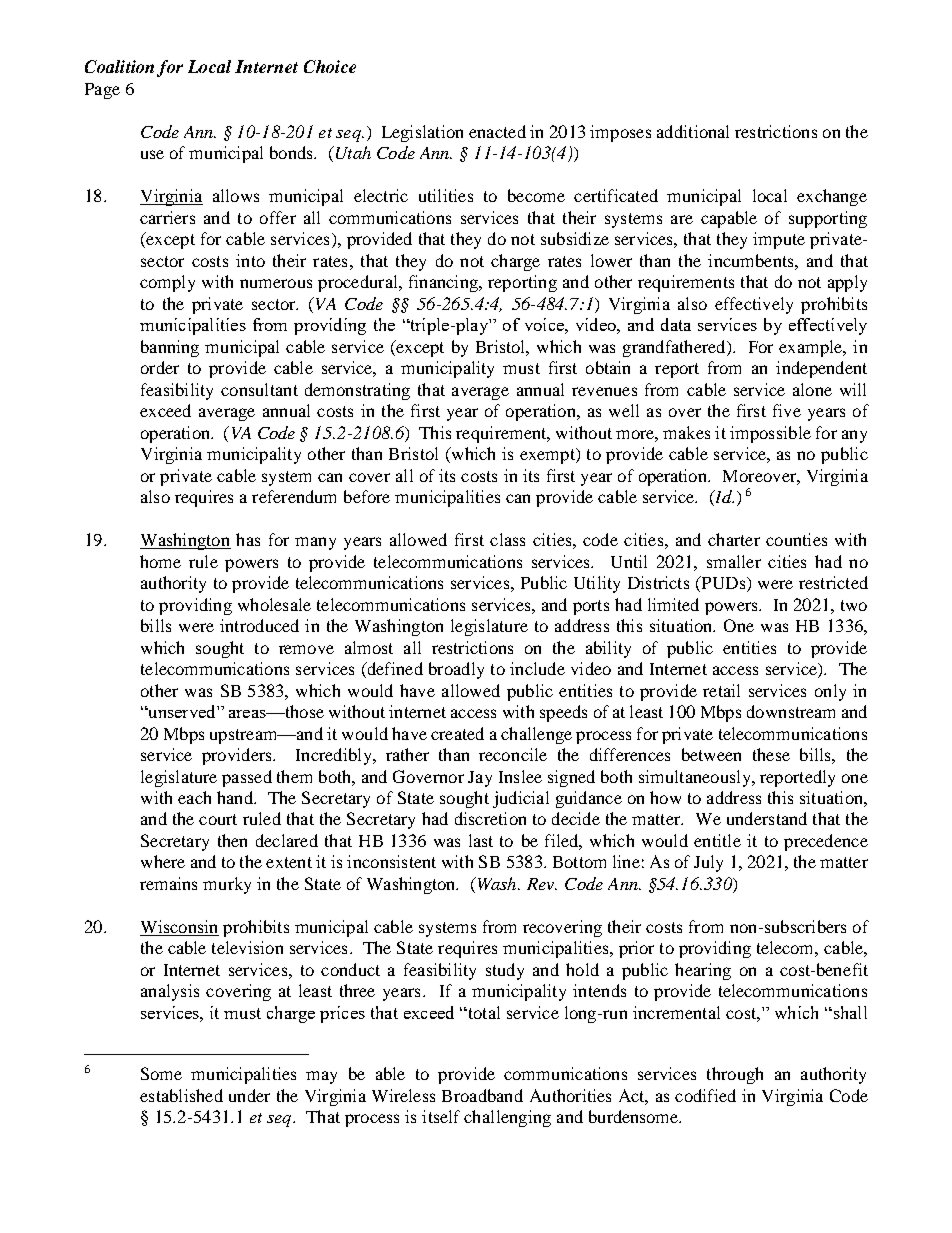 This screenshot has width=952, height=1233. Describe the element at coordinates (548, 456) in the screenshot. I see `exempt` at that location.
